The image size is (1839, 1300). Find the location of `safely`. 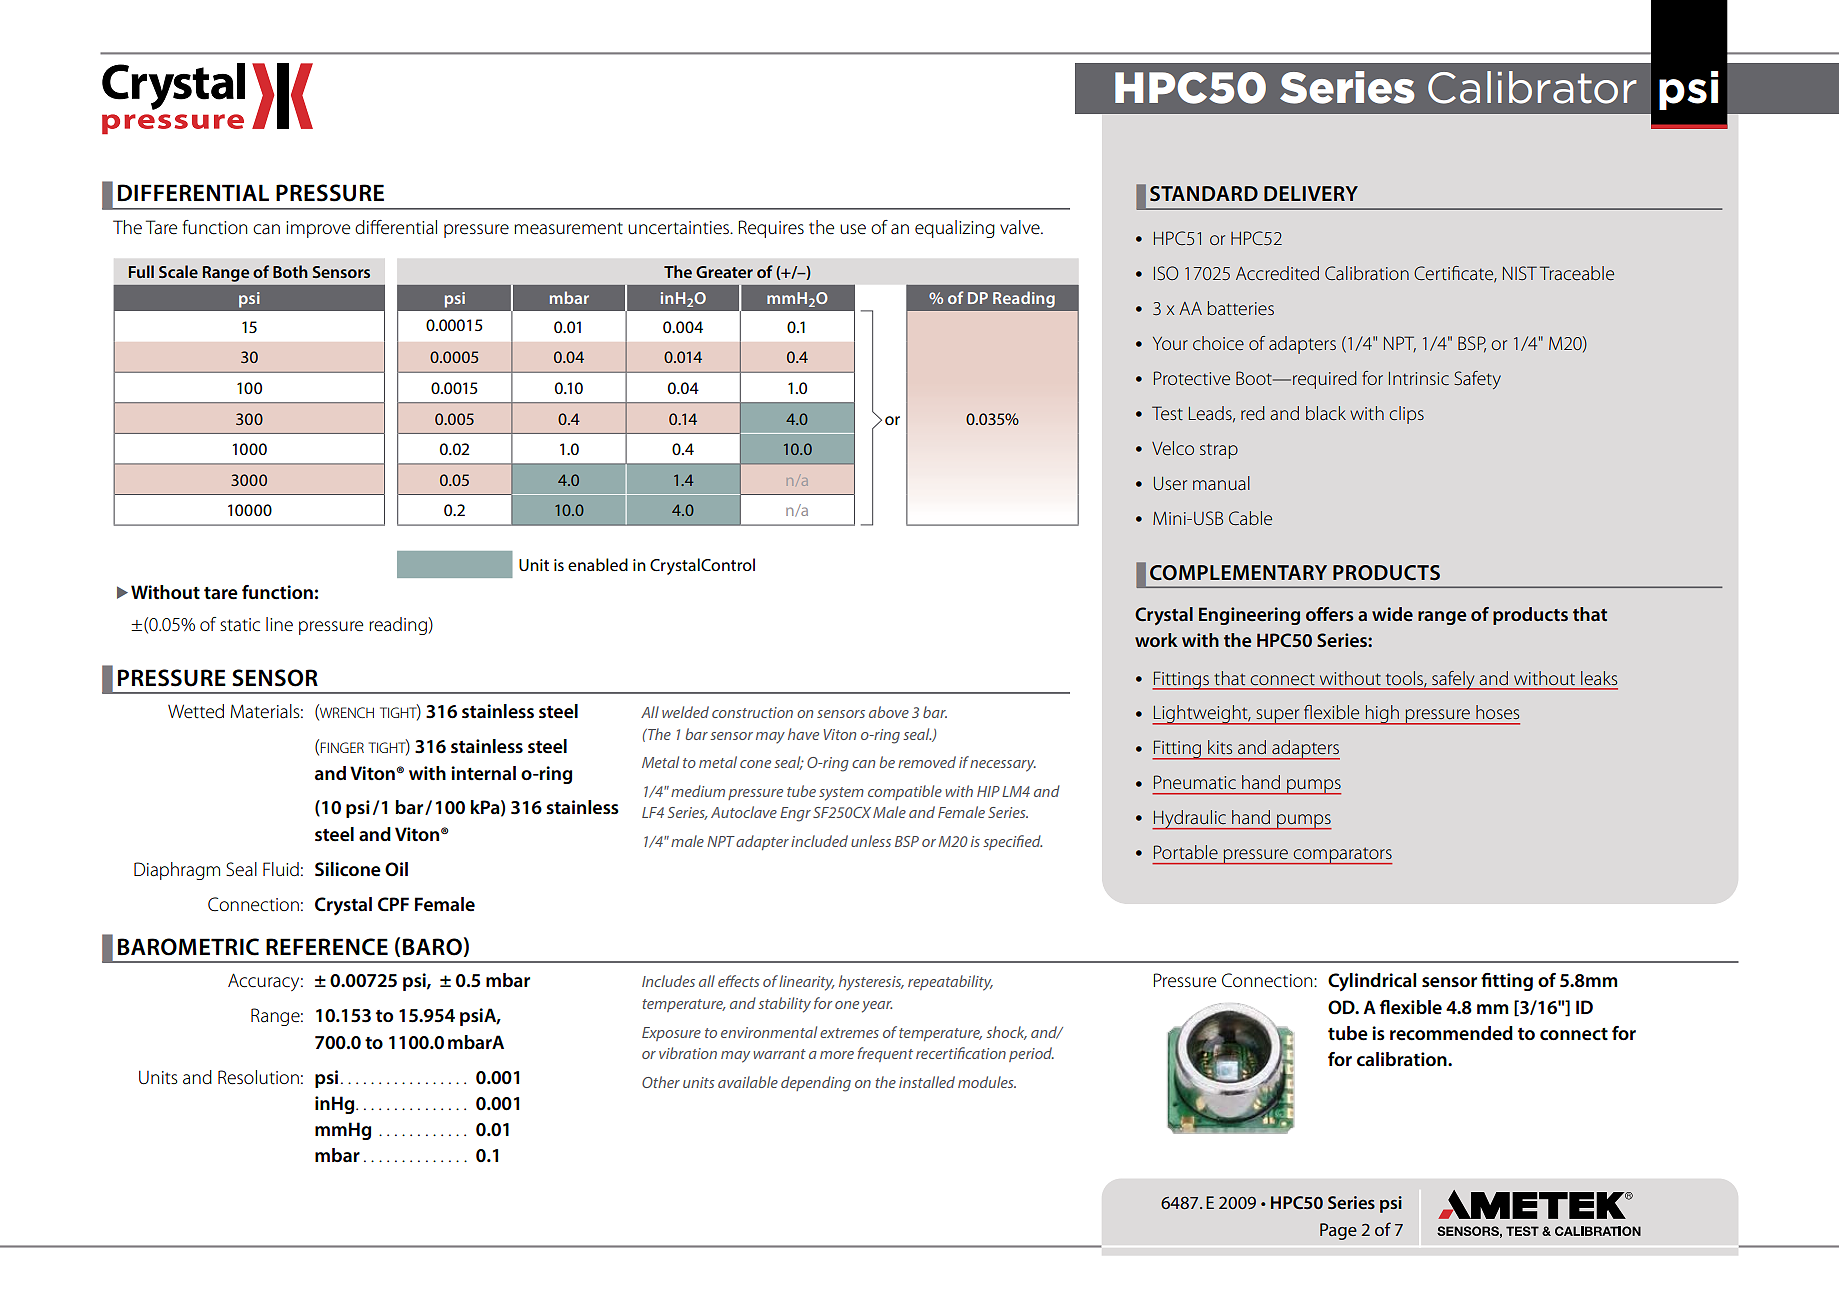

safely is located at coordinates (1453, 680).
